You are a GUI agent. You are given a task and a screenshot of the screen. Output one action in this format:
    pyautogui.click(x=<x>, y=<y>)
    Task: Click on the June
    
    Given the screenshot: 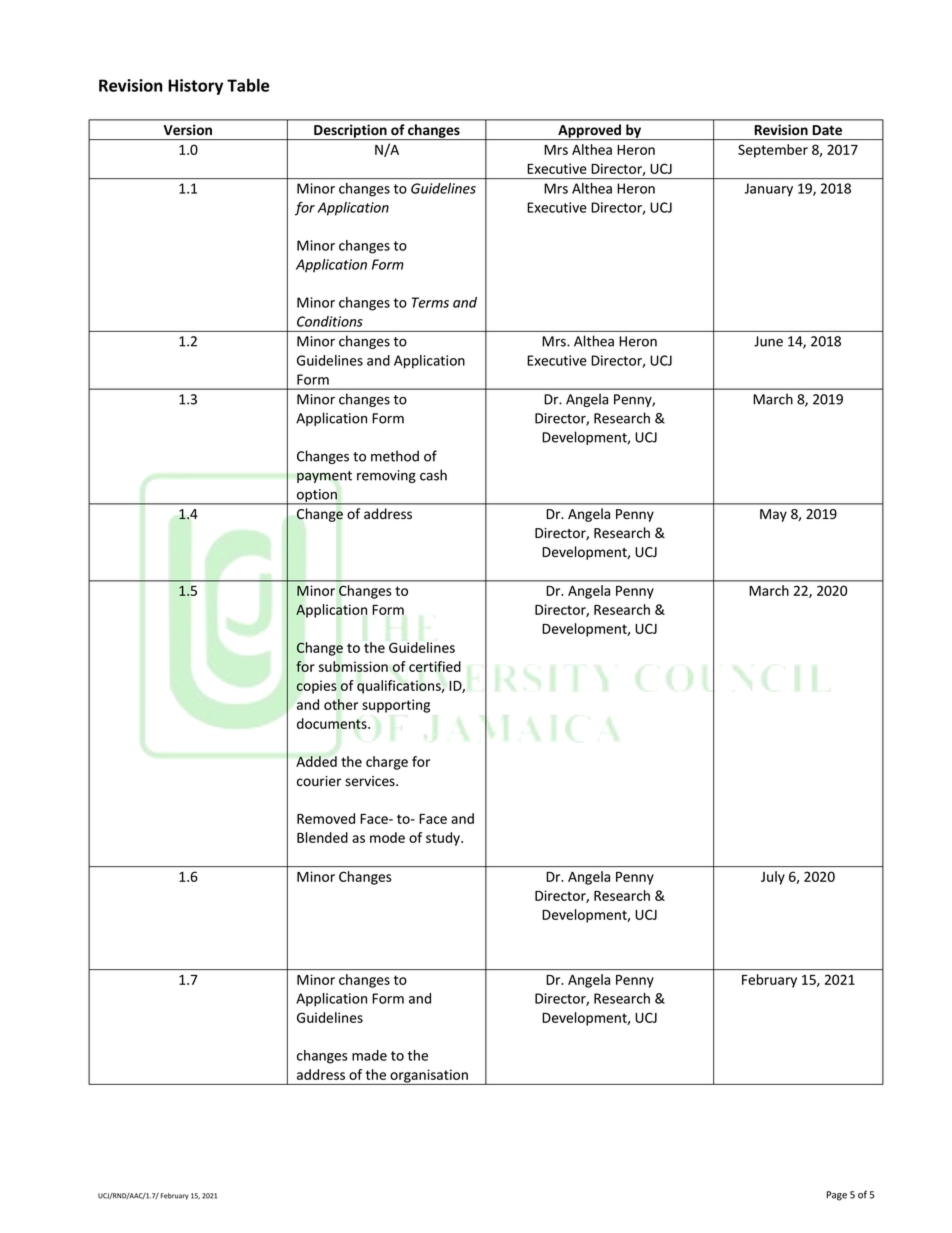 What is the action you would take?
    pyautogui.click(x=768, y=341)
